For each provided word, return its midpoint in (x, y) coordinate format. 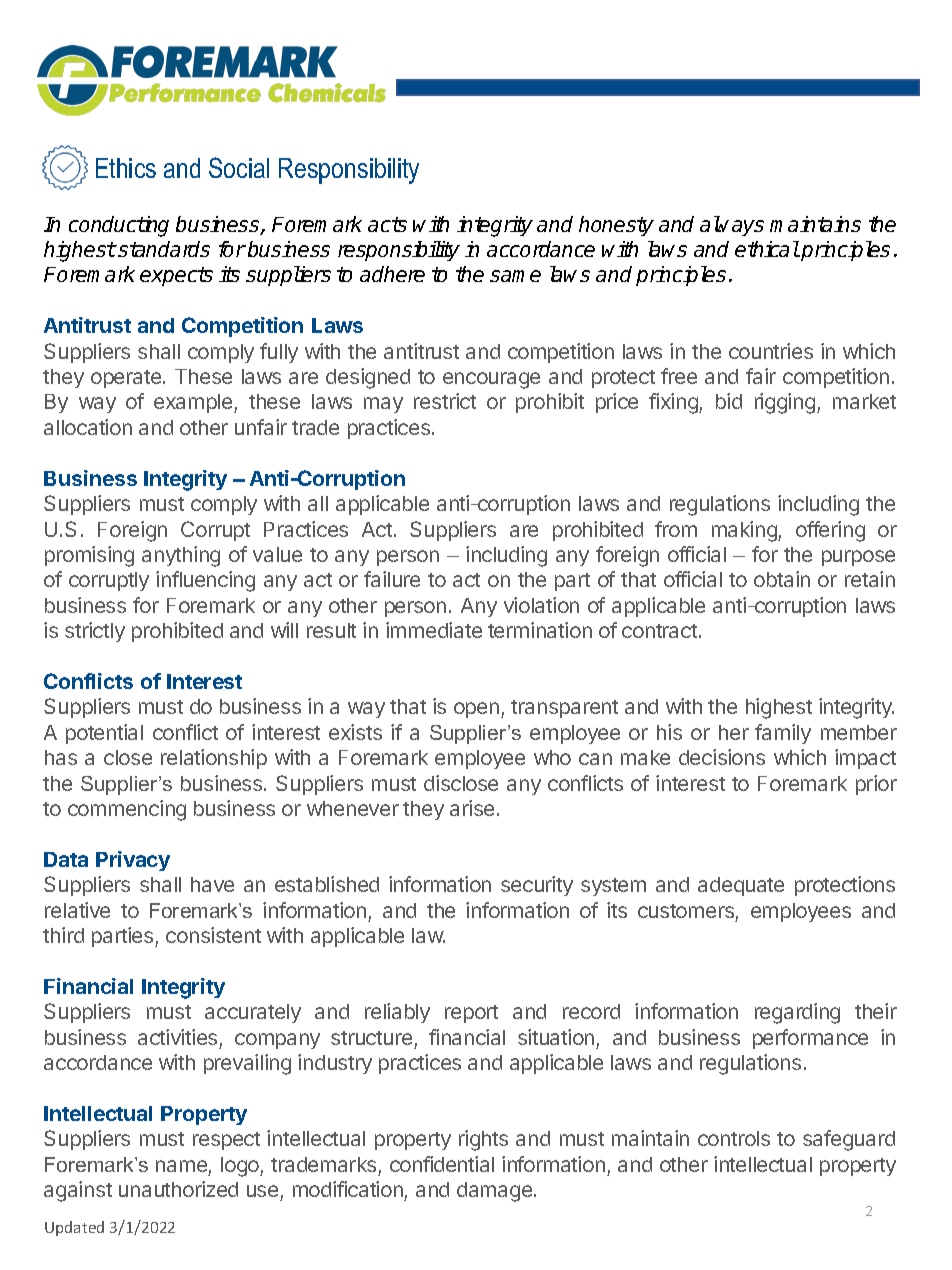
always (732, 226)
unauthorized (178, 1189)
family (783, 734)
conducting (119, 226)
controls (734, 1138)
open (476, 710)
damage (496, 1192)
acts (387, 224)
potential (104, 734)
